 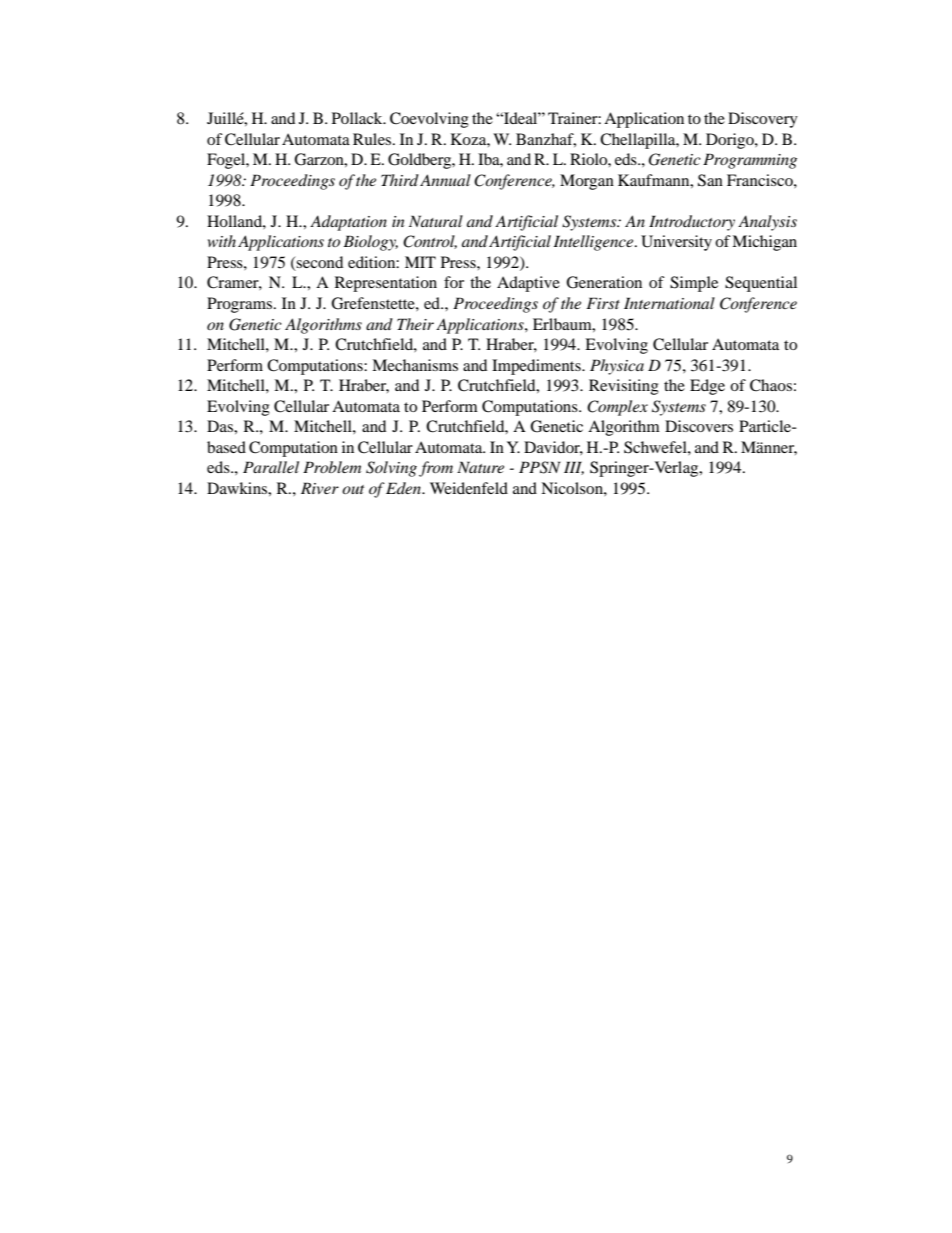 What do you see at coordinates (415, 365) in the screenshot?
I see `Mechanisms` at bounding box center [415, 365].
